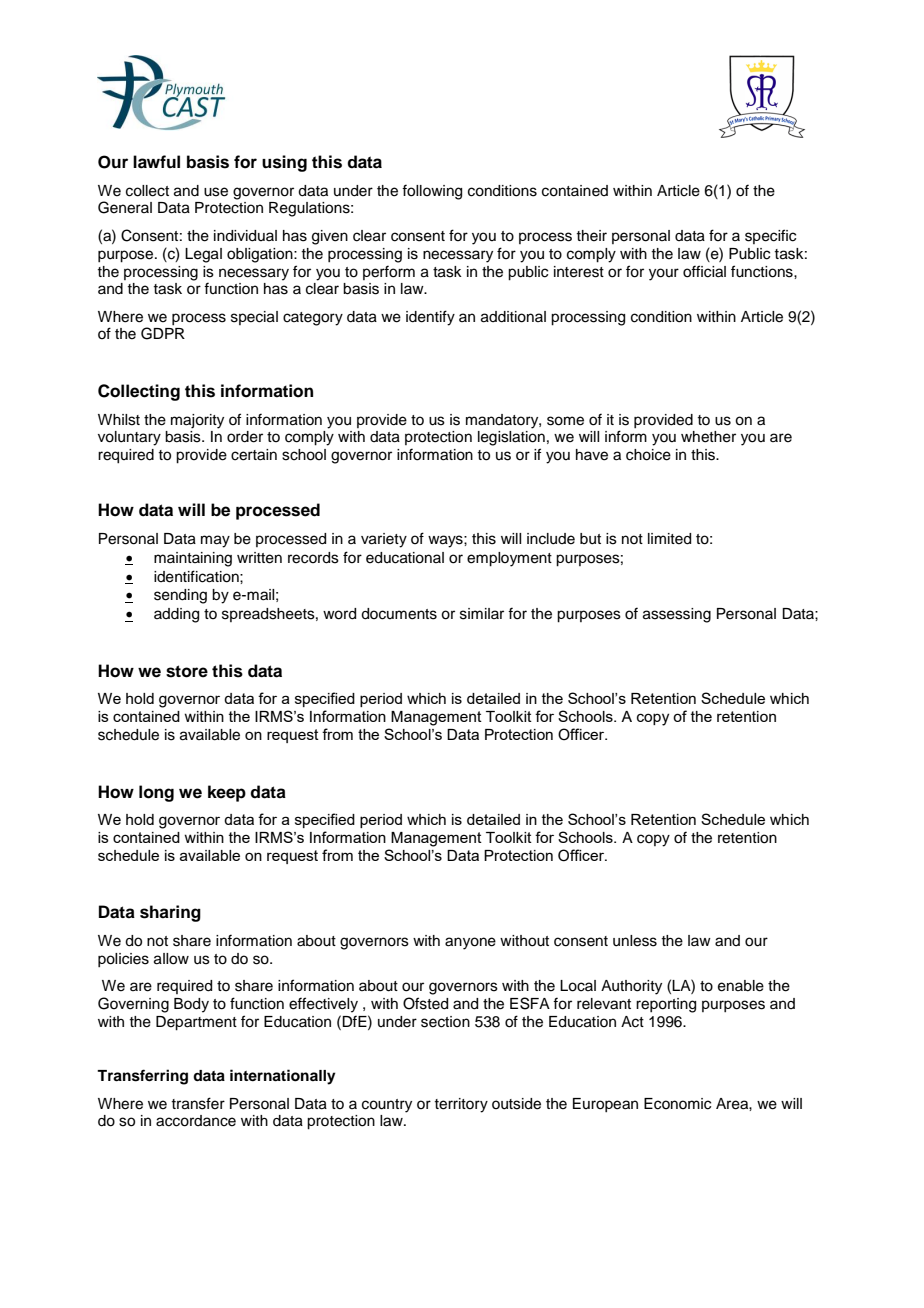  I want to click on following, so click(432, 192).
